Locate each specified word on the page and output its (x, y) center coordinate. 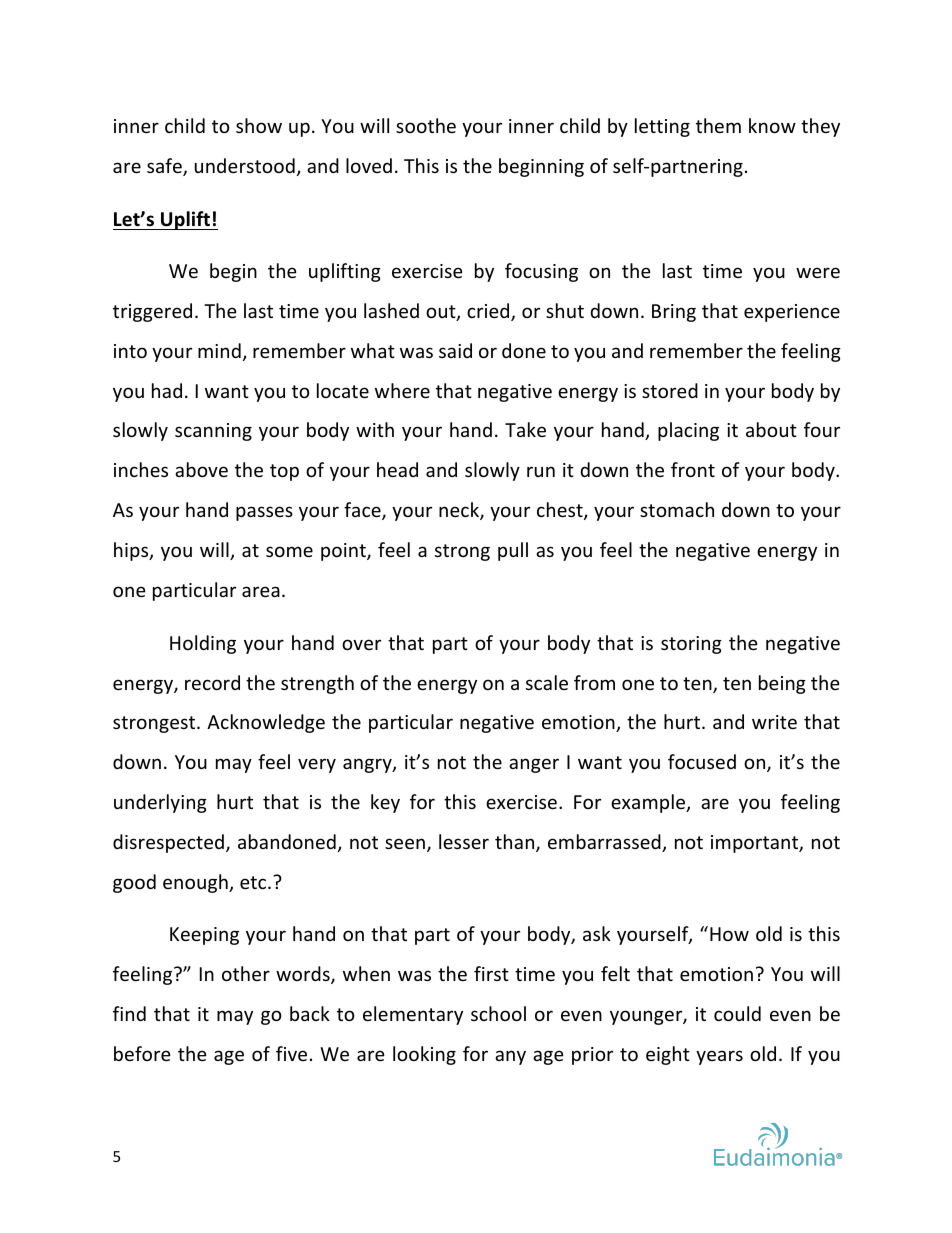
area (261, 591)
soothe (426, 125)
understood (245, 165)
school (498, 1013)
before (142, 1053)
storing (691, 645)
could (737, 1013)
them (718, 125)
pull (513, 551)
